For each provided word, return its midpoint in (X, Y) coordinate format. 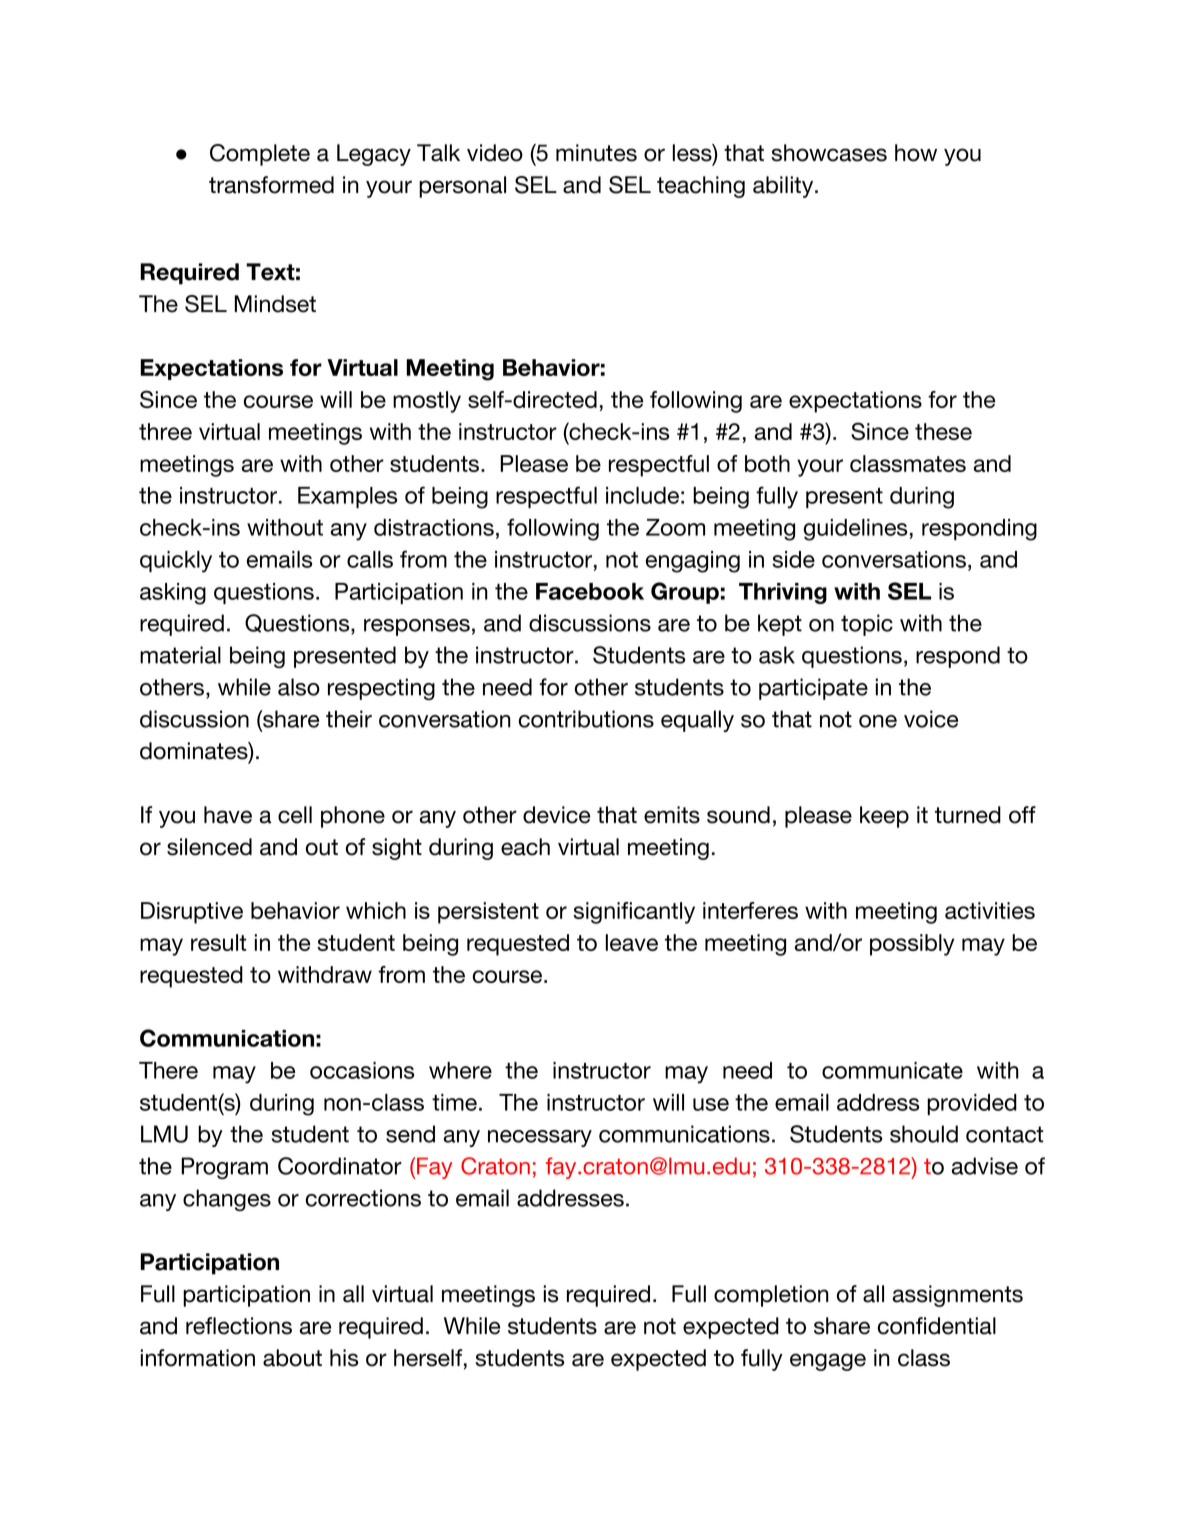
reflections (239, 1326)
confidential (937, 1326)
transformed (271, 185)
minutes (596, 153)
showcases (829, 153)
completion (771, 1296)
